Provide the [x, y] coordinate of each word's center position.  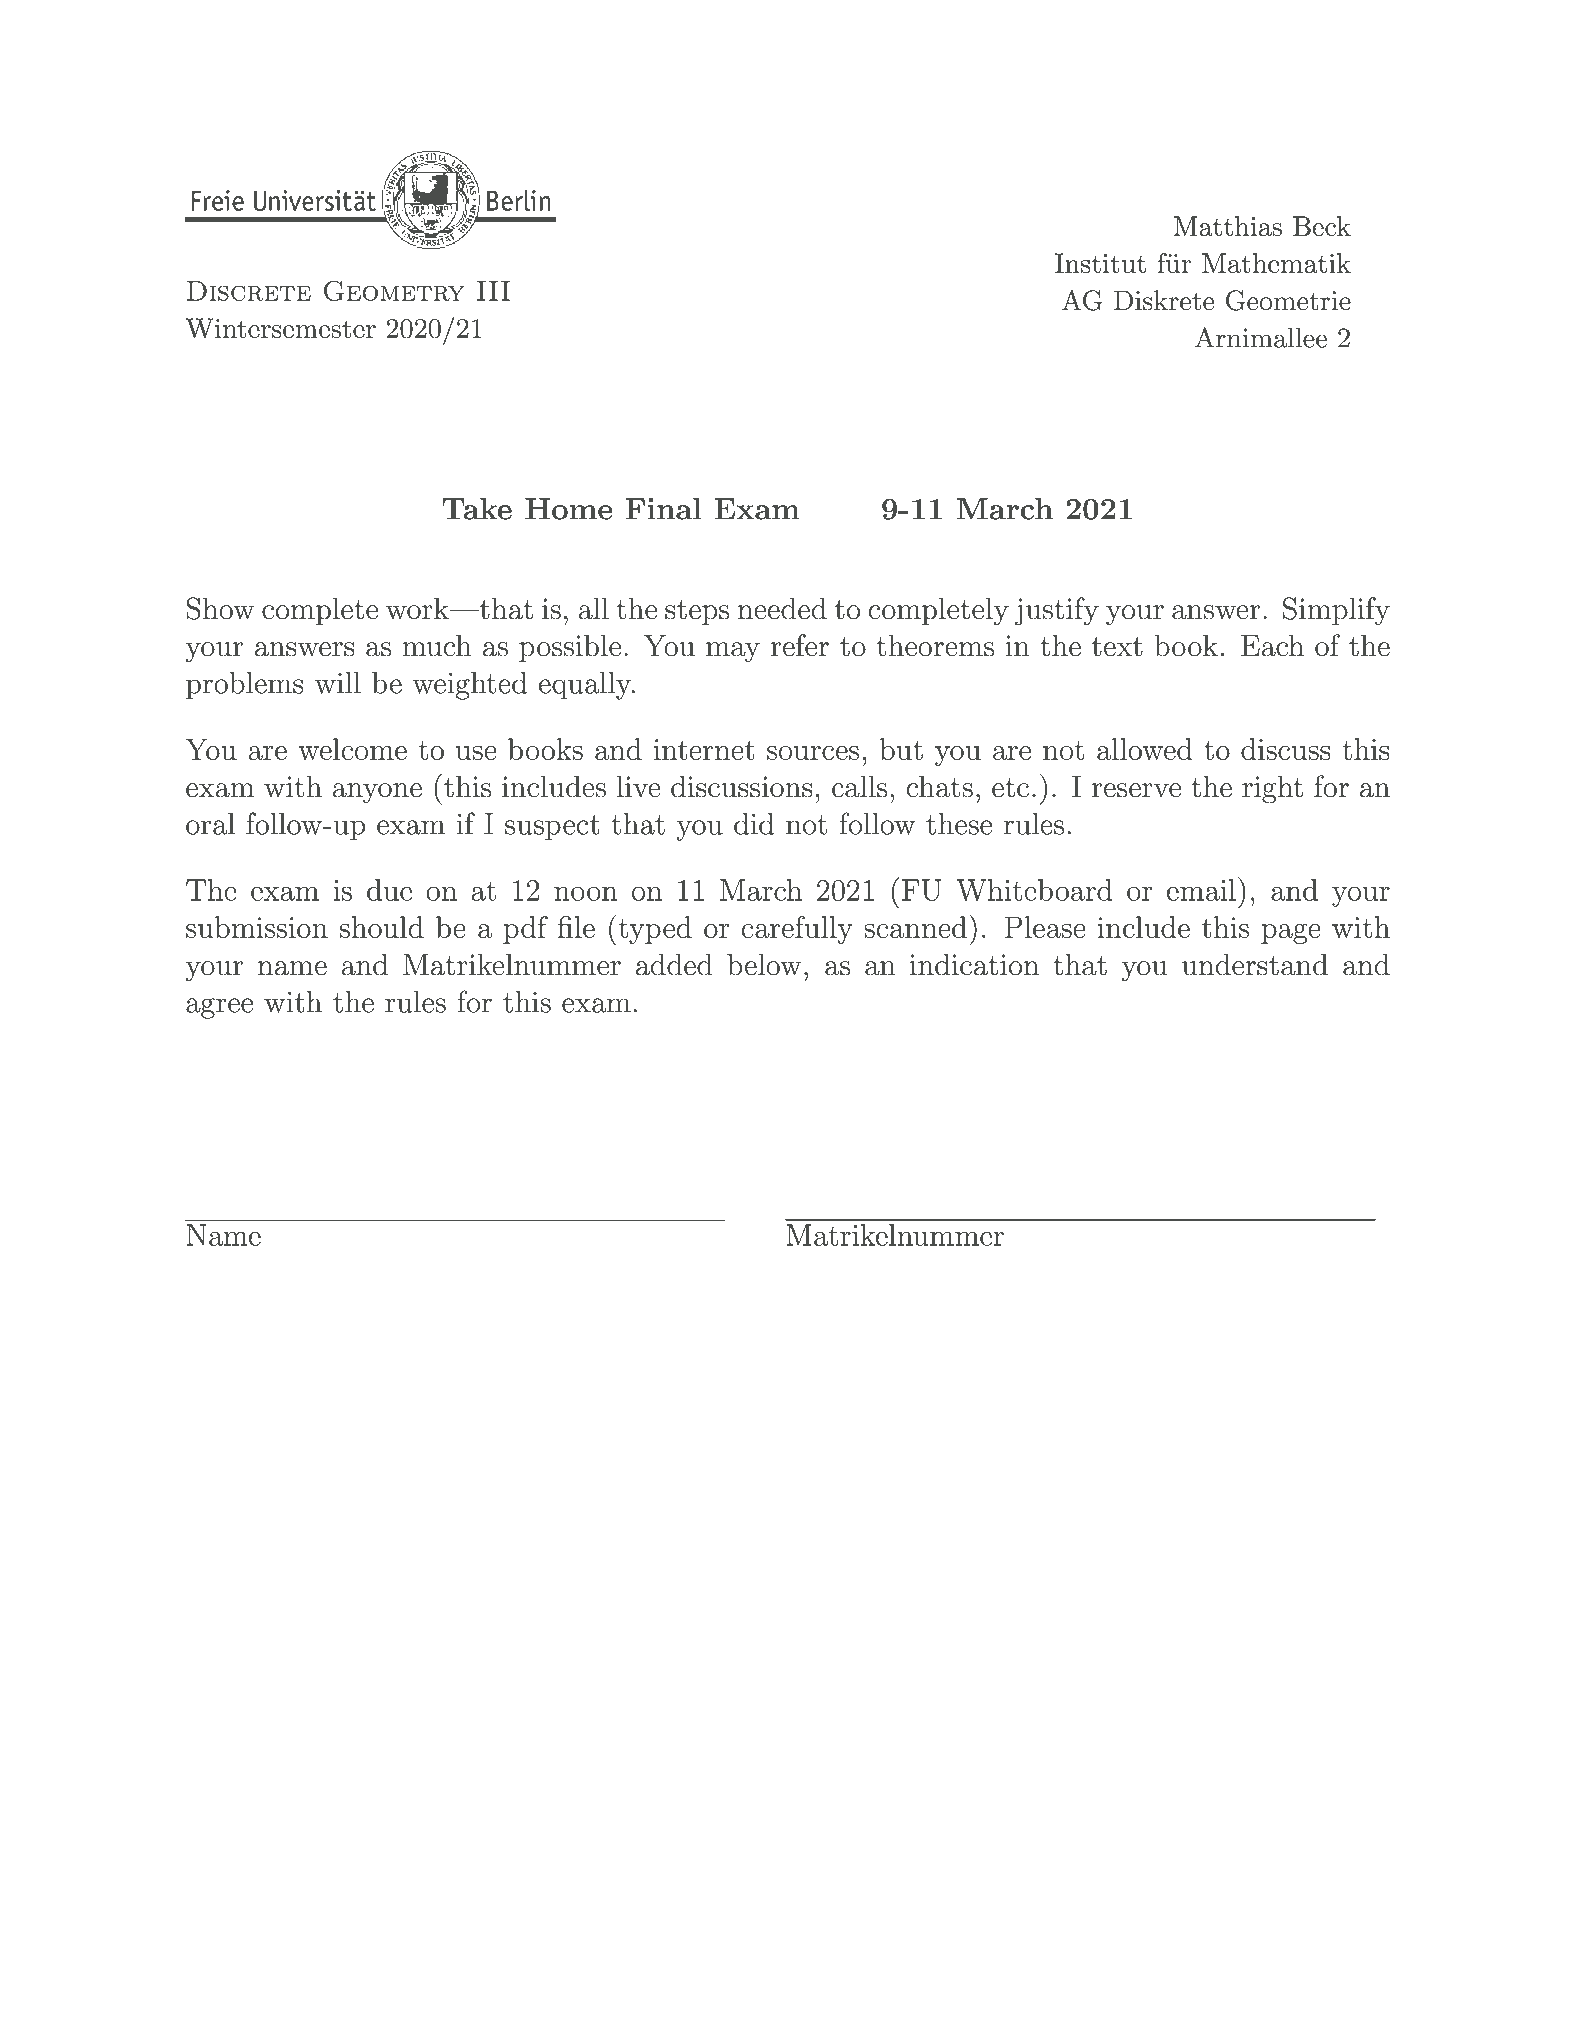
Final [663, 509]
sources [813, 753]
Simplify [1336, 611]
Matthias [1228, 226]
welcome [352, 749]
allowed [1144, 749]
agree [219, 1008]
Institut [1100, 263]
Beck [1322, 226]
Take [477, 509]
